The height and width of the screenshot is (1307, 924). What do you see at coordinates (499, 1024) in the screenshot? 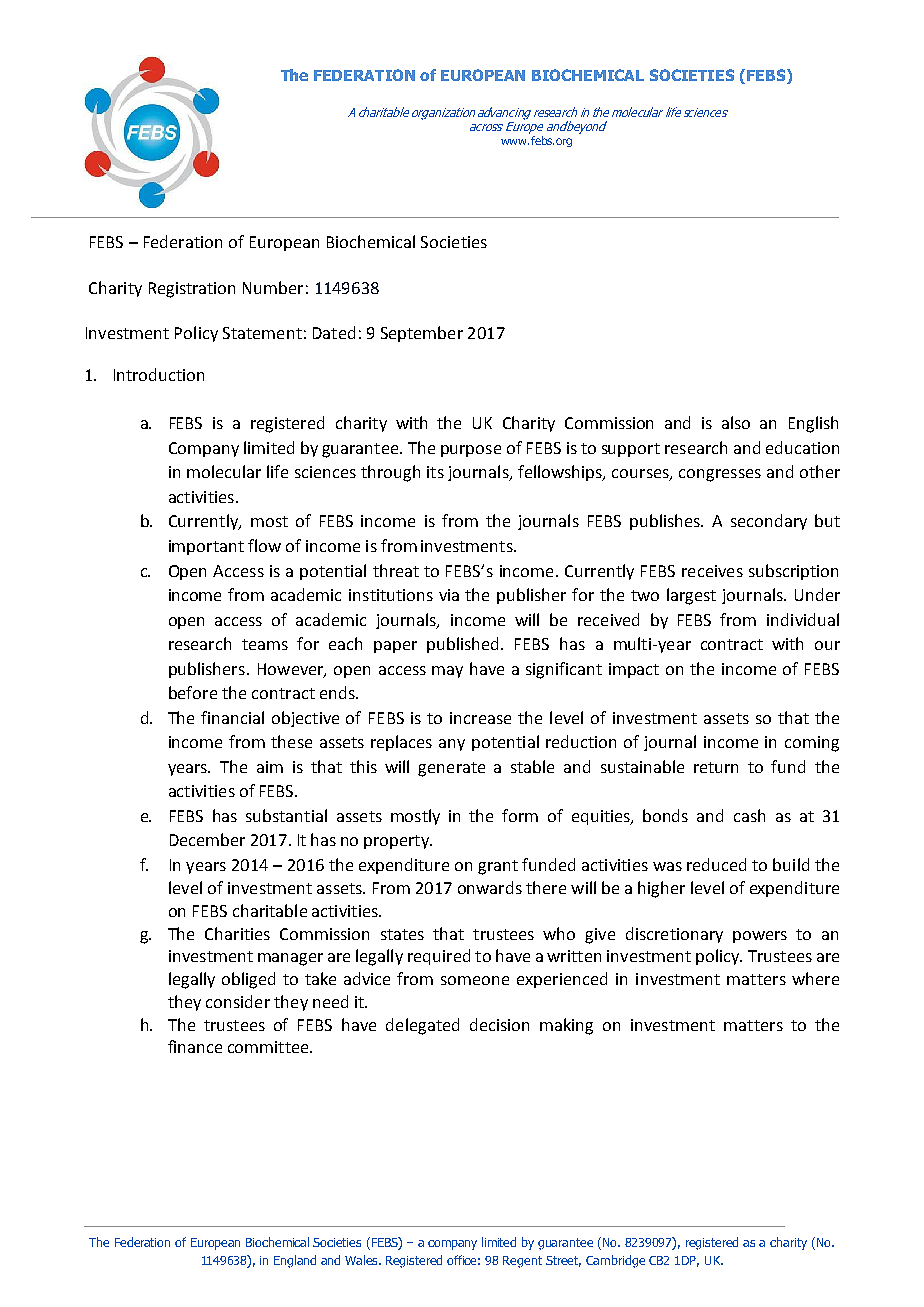
I see `decision` at bounding box center [499, 1024].
